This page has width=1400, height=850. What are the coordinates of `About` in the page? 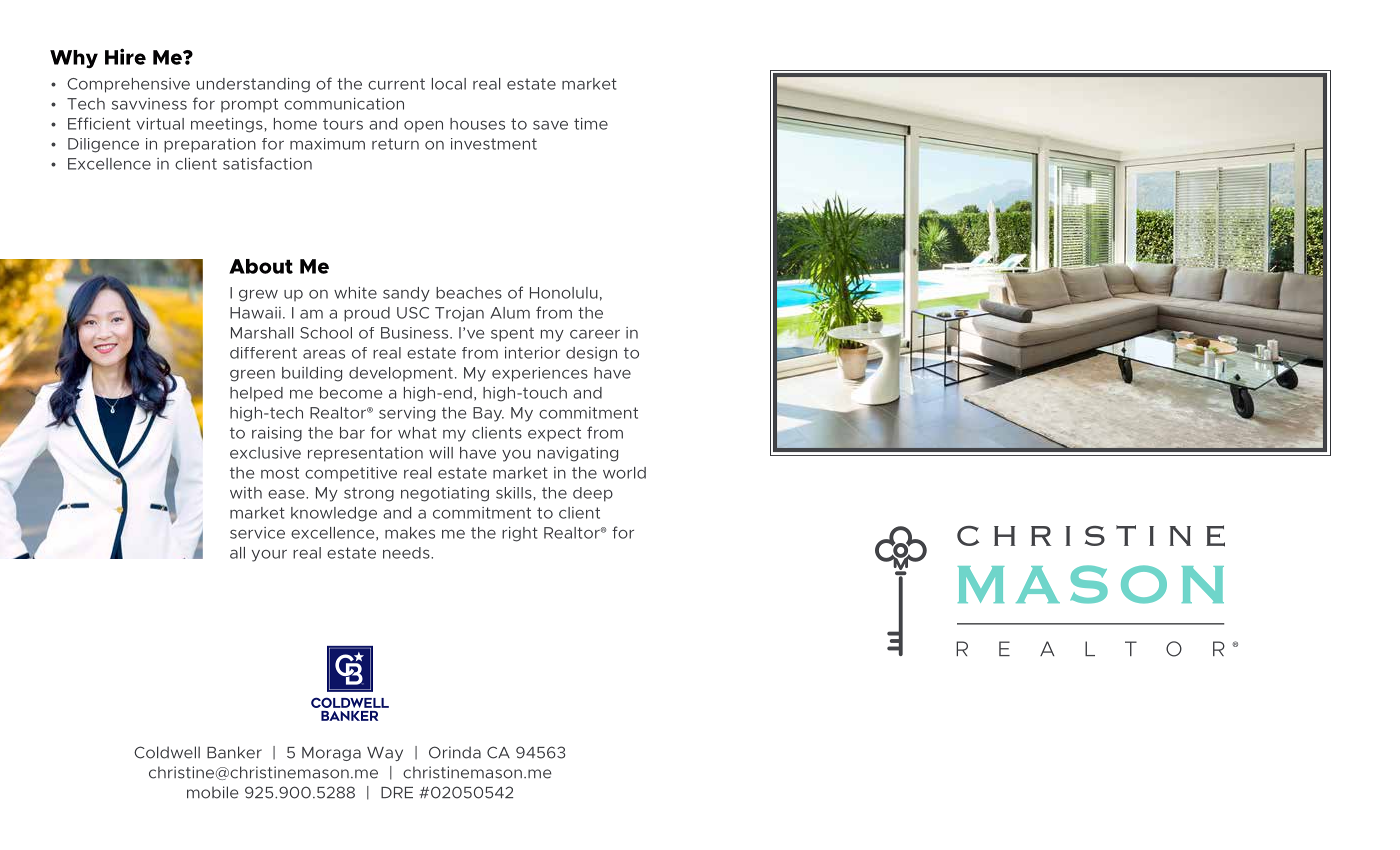 It's located at (261, 266).
